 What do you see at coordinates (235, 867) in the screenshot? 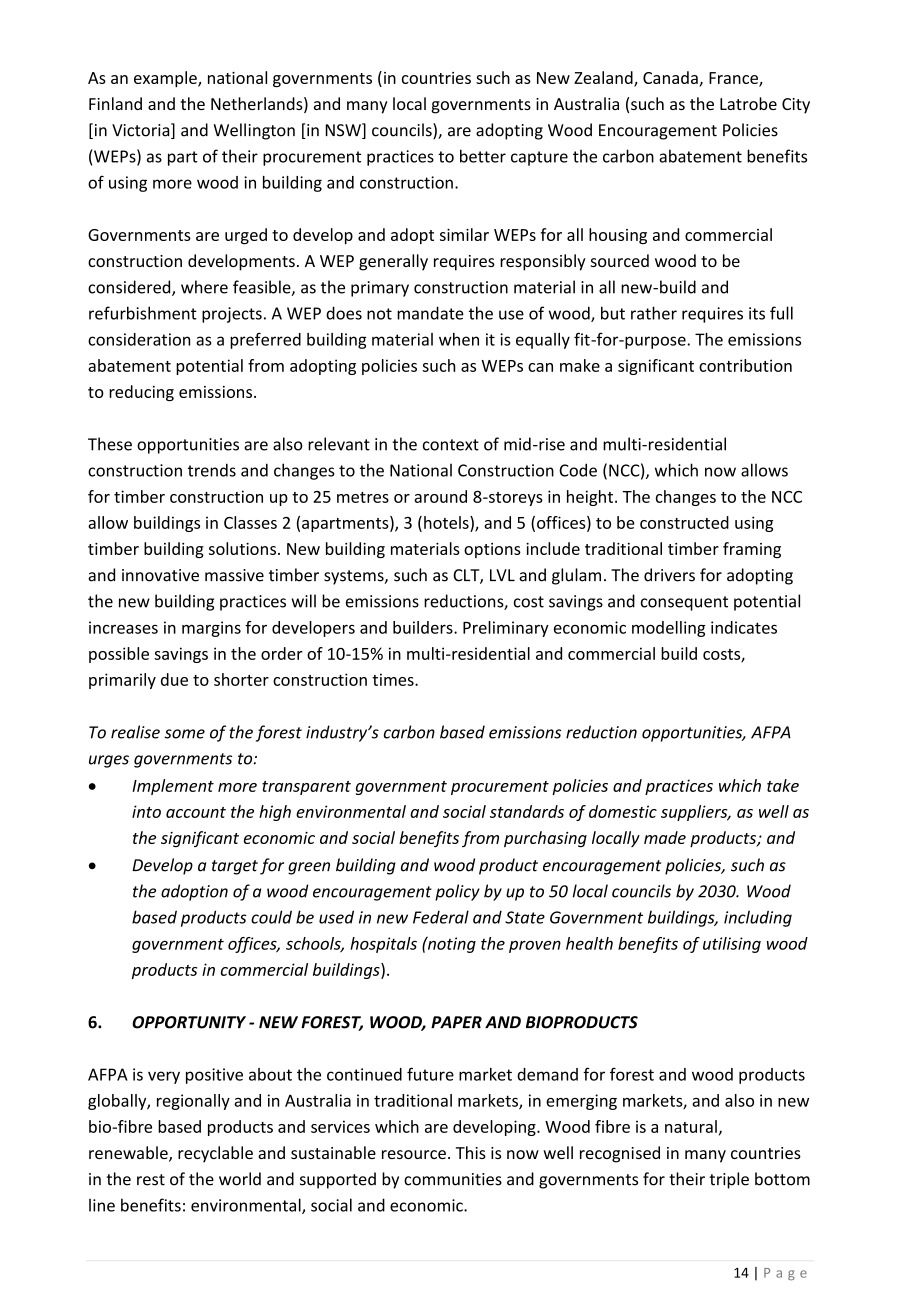
I see `target` at bounding box center [235, 867].
